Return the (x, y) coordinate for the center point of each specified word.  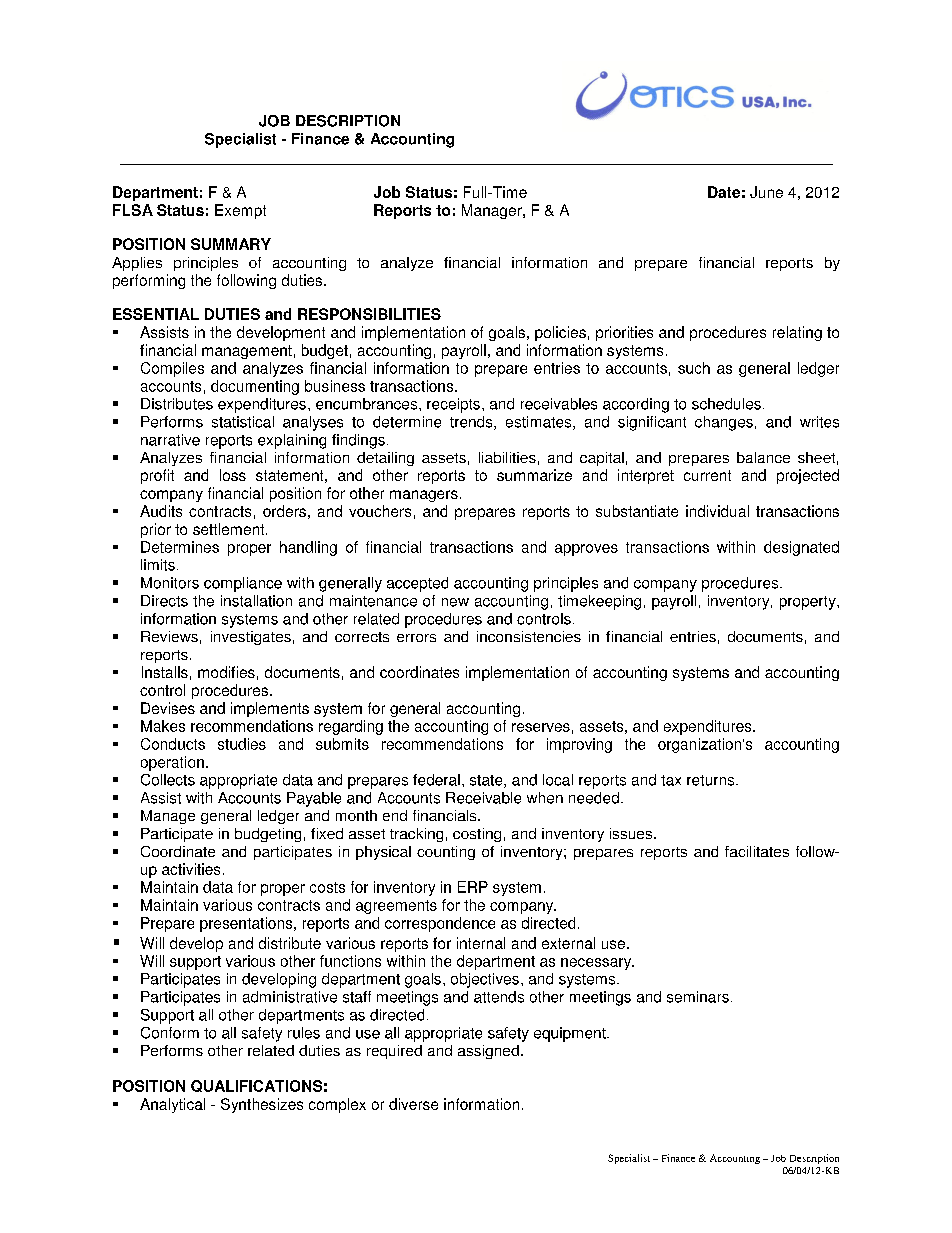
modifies (226, 672)
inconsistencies (529, 636)
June (766, 192)
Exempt (240, 211)
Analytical (172, 1105)
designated (801, 548)
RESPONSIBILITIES (369, 314)
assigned (488, 1052)
